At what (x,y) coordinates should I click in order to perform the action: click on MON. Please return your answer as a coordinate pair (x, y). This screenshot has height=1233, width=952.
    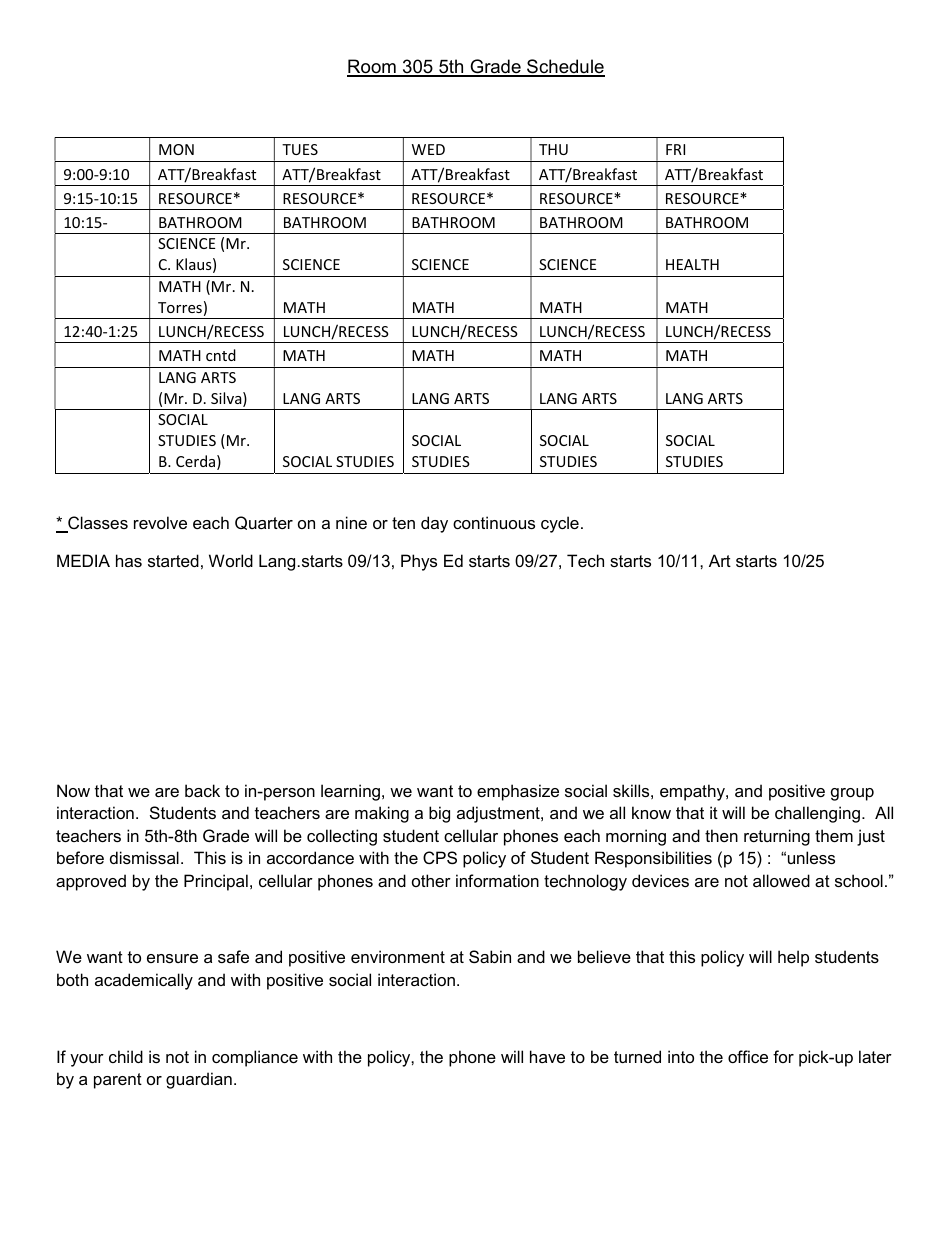
    Looking at the image, I should click on (176, 149).
